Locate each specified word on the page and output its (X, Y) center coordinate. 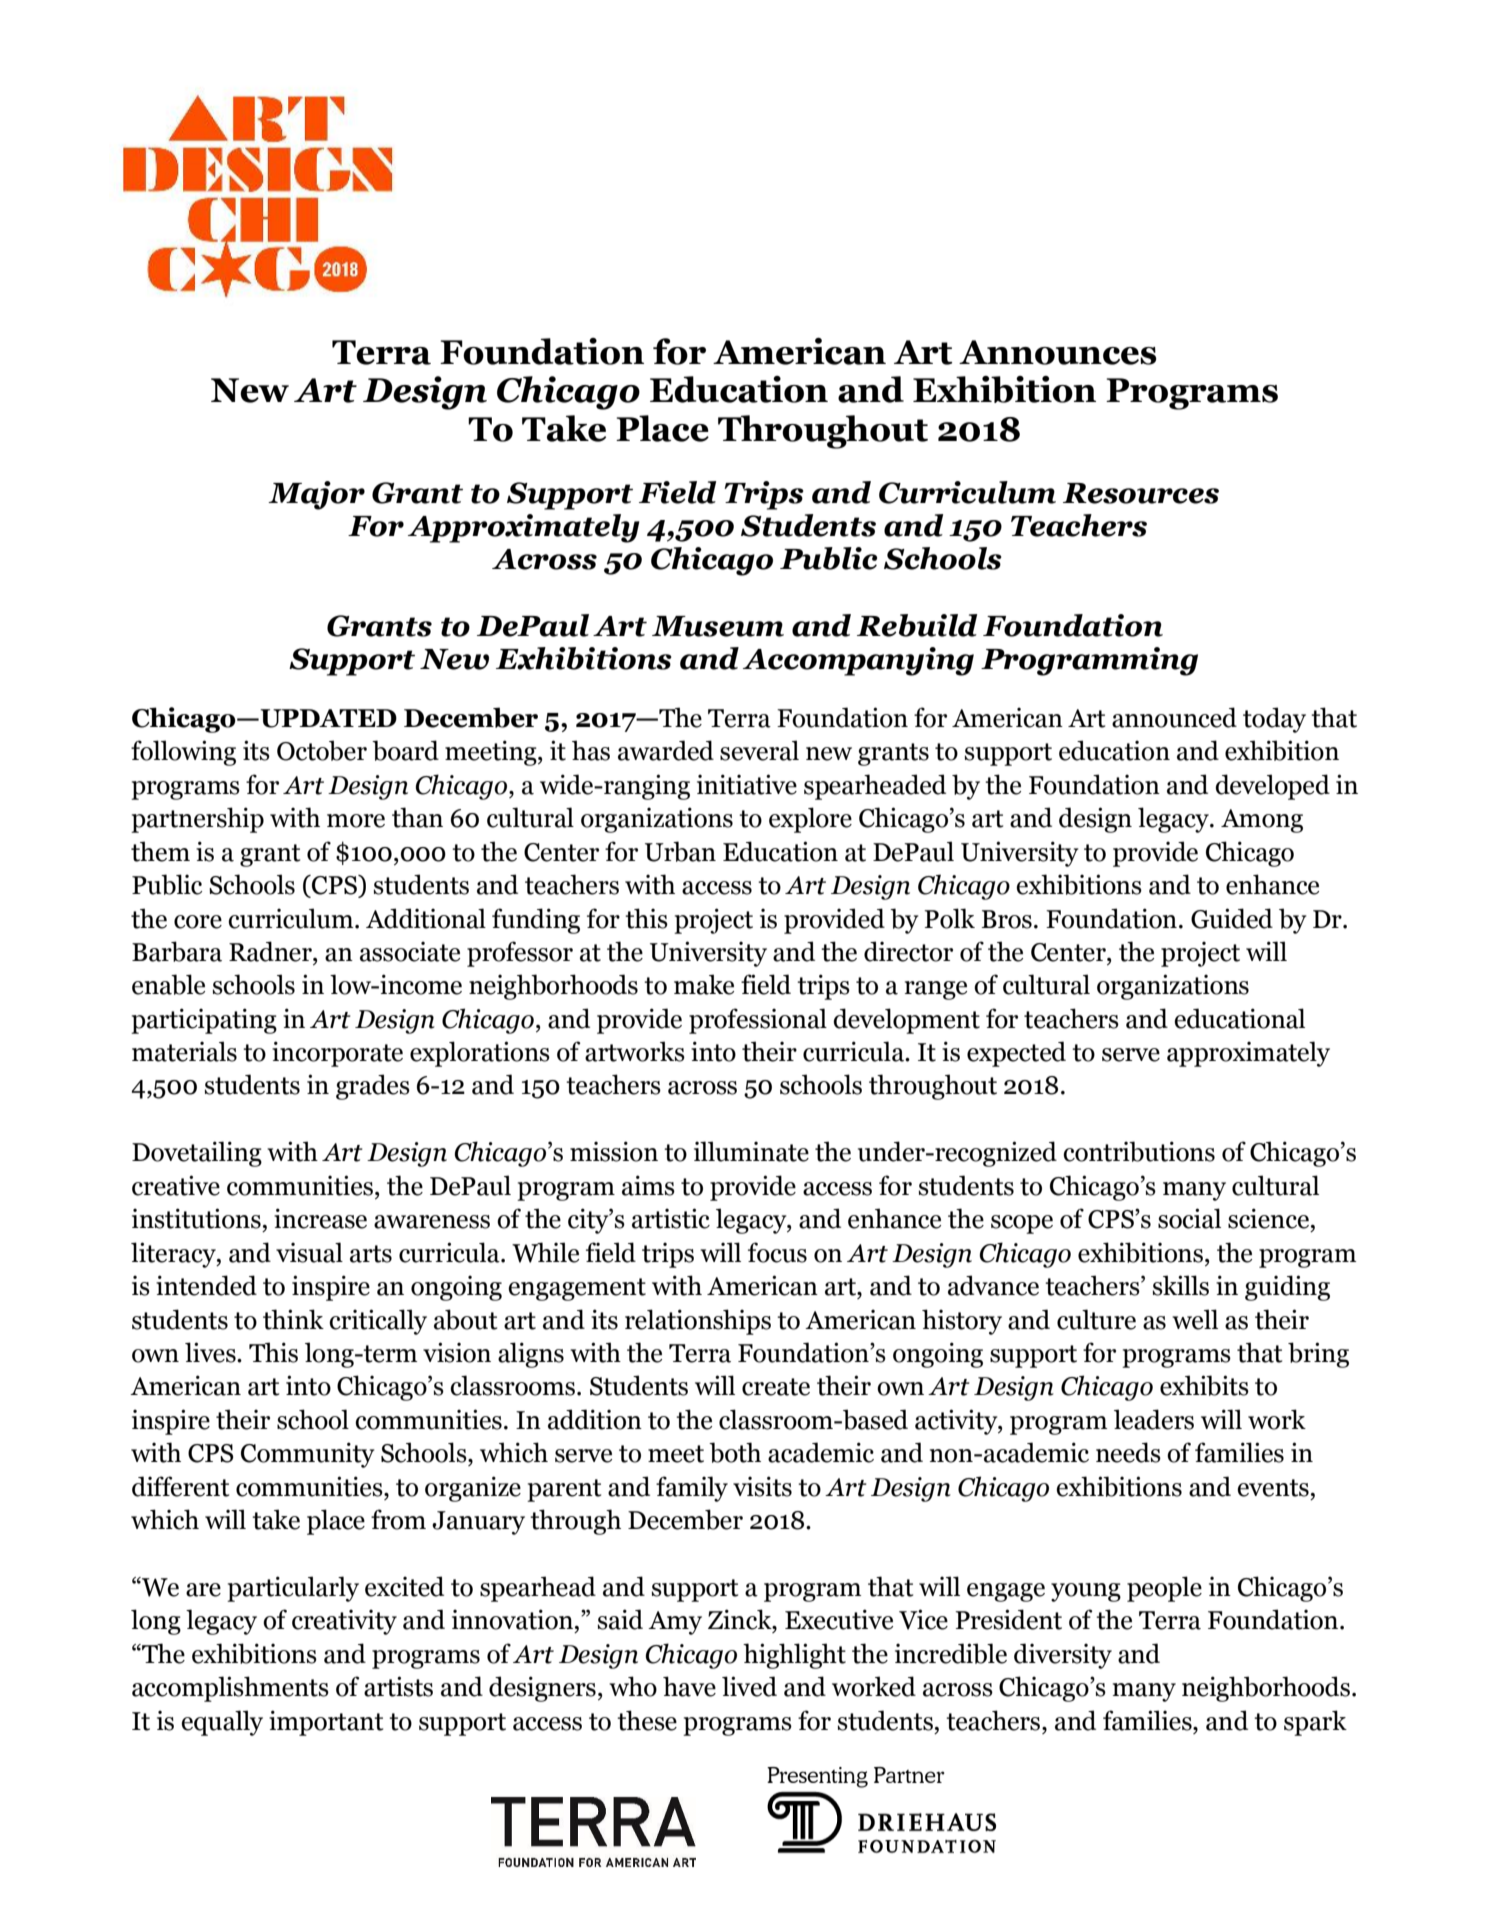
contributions (1139, 1151)
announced (1174, 717)
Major (316, 495)
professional (758, 1021)
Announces (1058, 352)
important (326, 1723)
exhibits (1204, 1385)
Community (308, 1455)
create (776, 1387)
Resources (1141, 493)
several (759, 750)
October (322, 750)
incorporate (337, 1054)
